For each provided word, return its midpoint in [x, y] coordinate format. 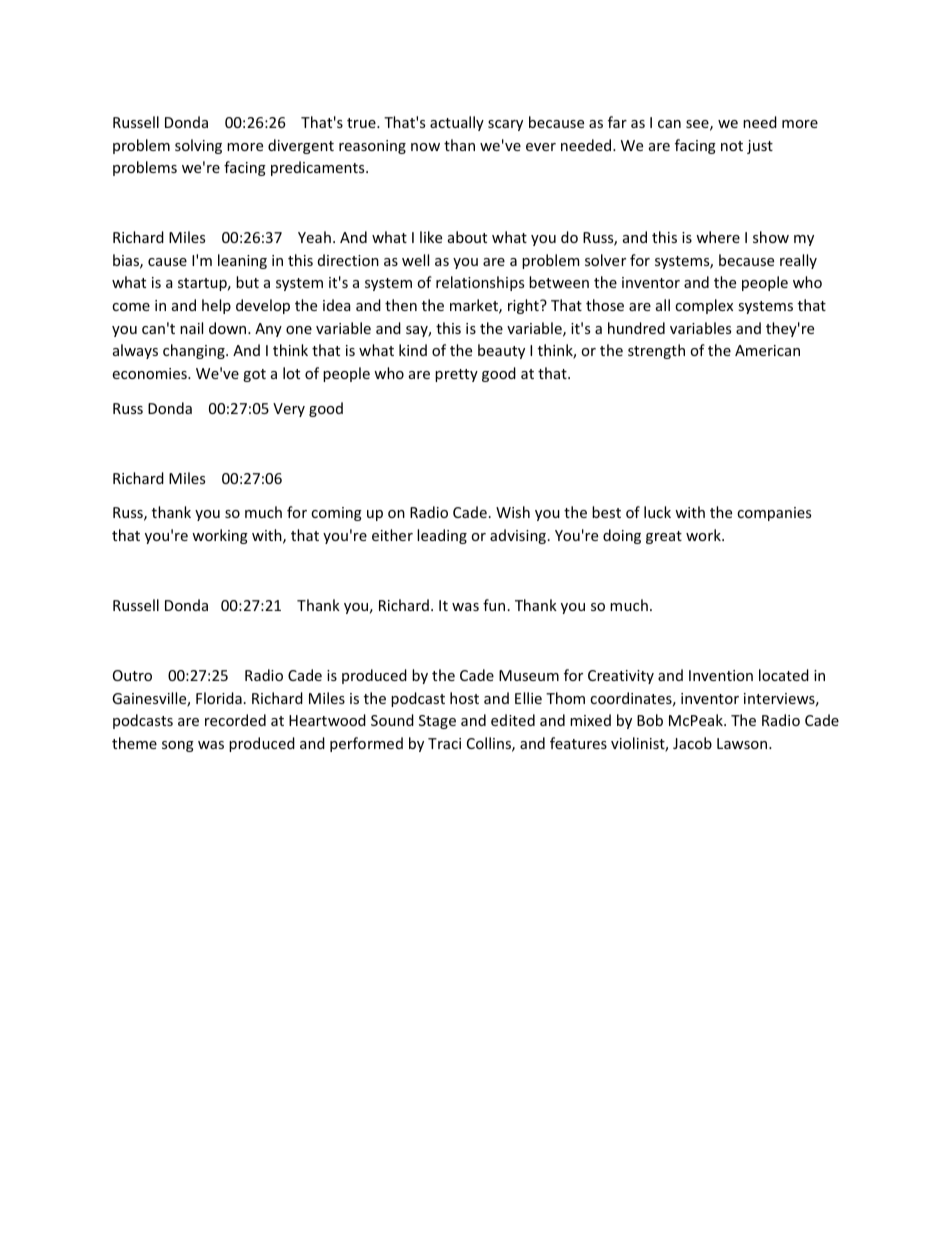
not [732, 146]
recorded [235, 720]
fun [494, 605]
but [247, 282]
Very [289, 410]
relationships [480, 283]
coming [336, 514]
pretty [456, 375]
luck [657, 512]
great [664, 537]
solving [198, 146]
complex [704, 306]
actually [457, 123]
